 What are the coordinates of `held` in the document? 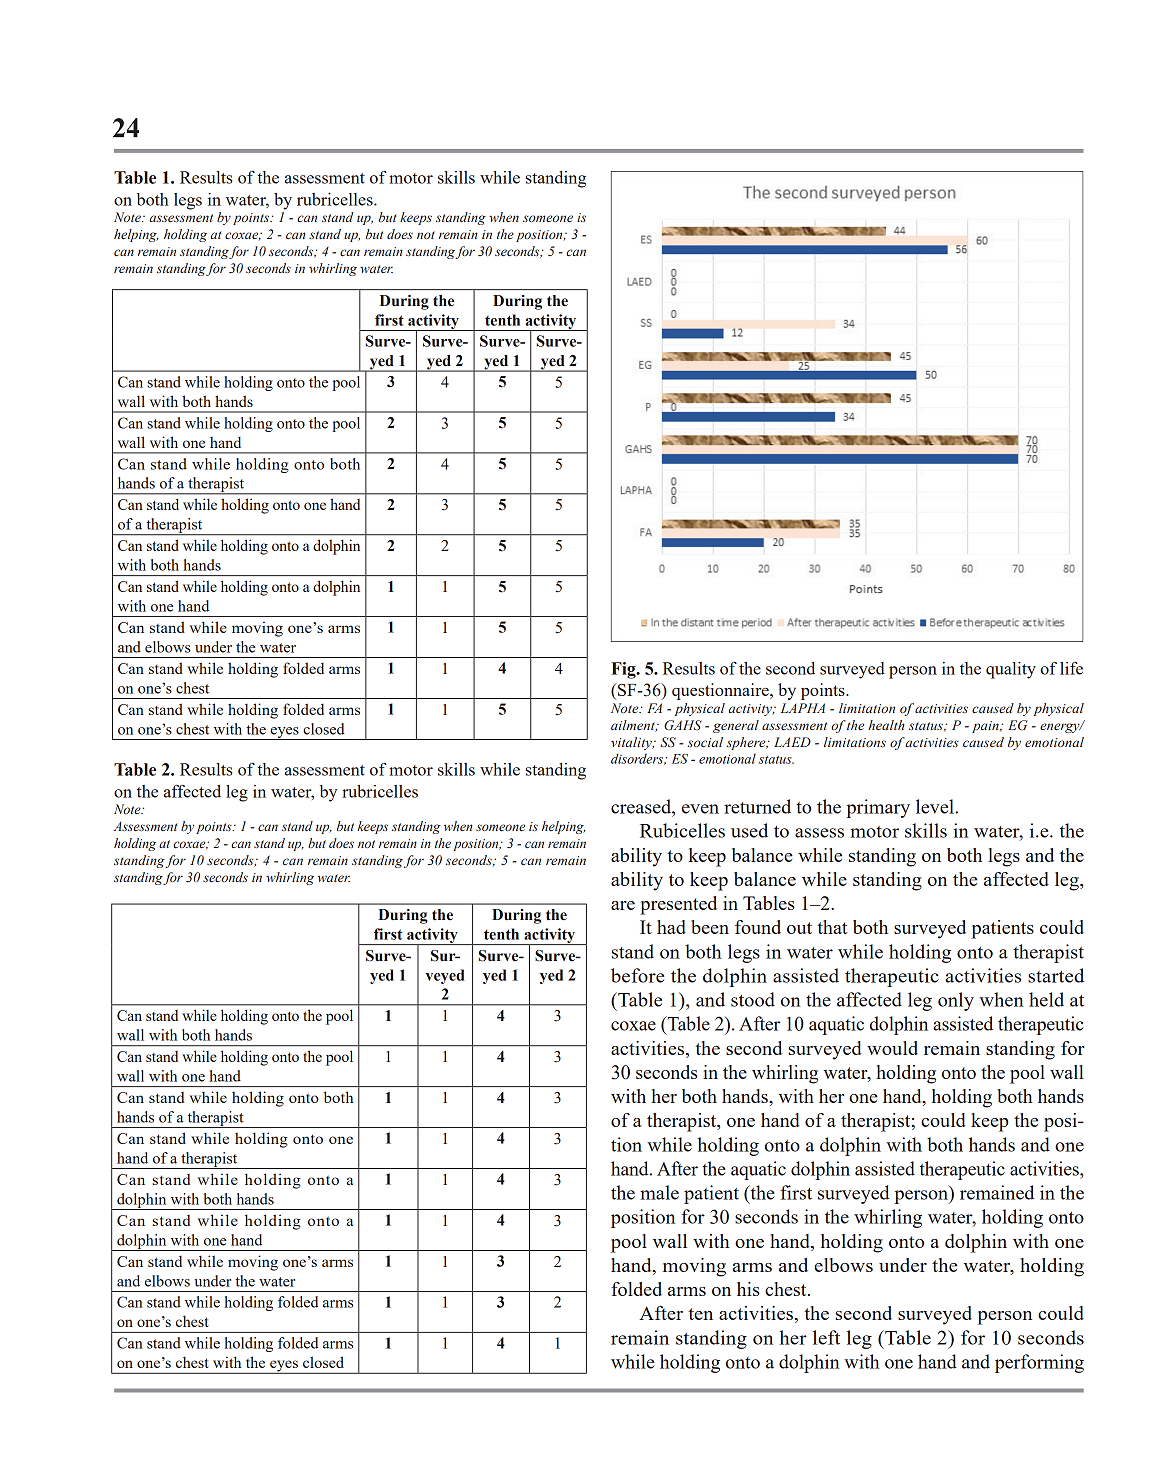 It's located at (1046, 999).
